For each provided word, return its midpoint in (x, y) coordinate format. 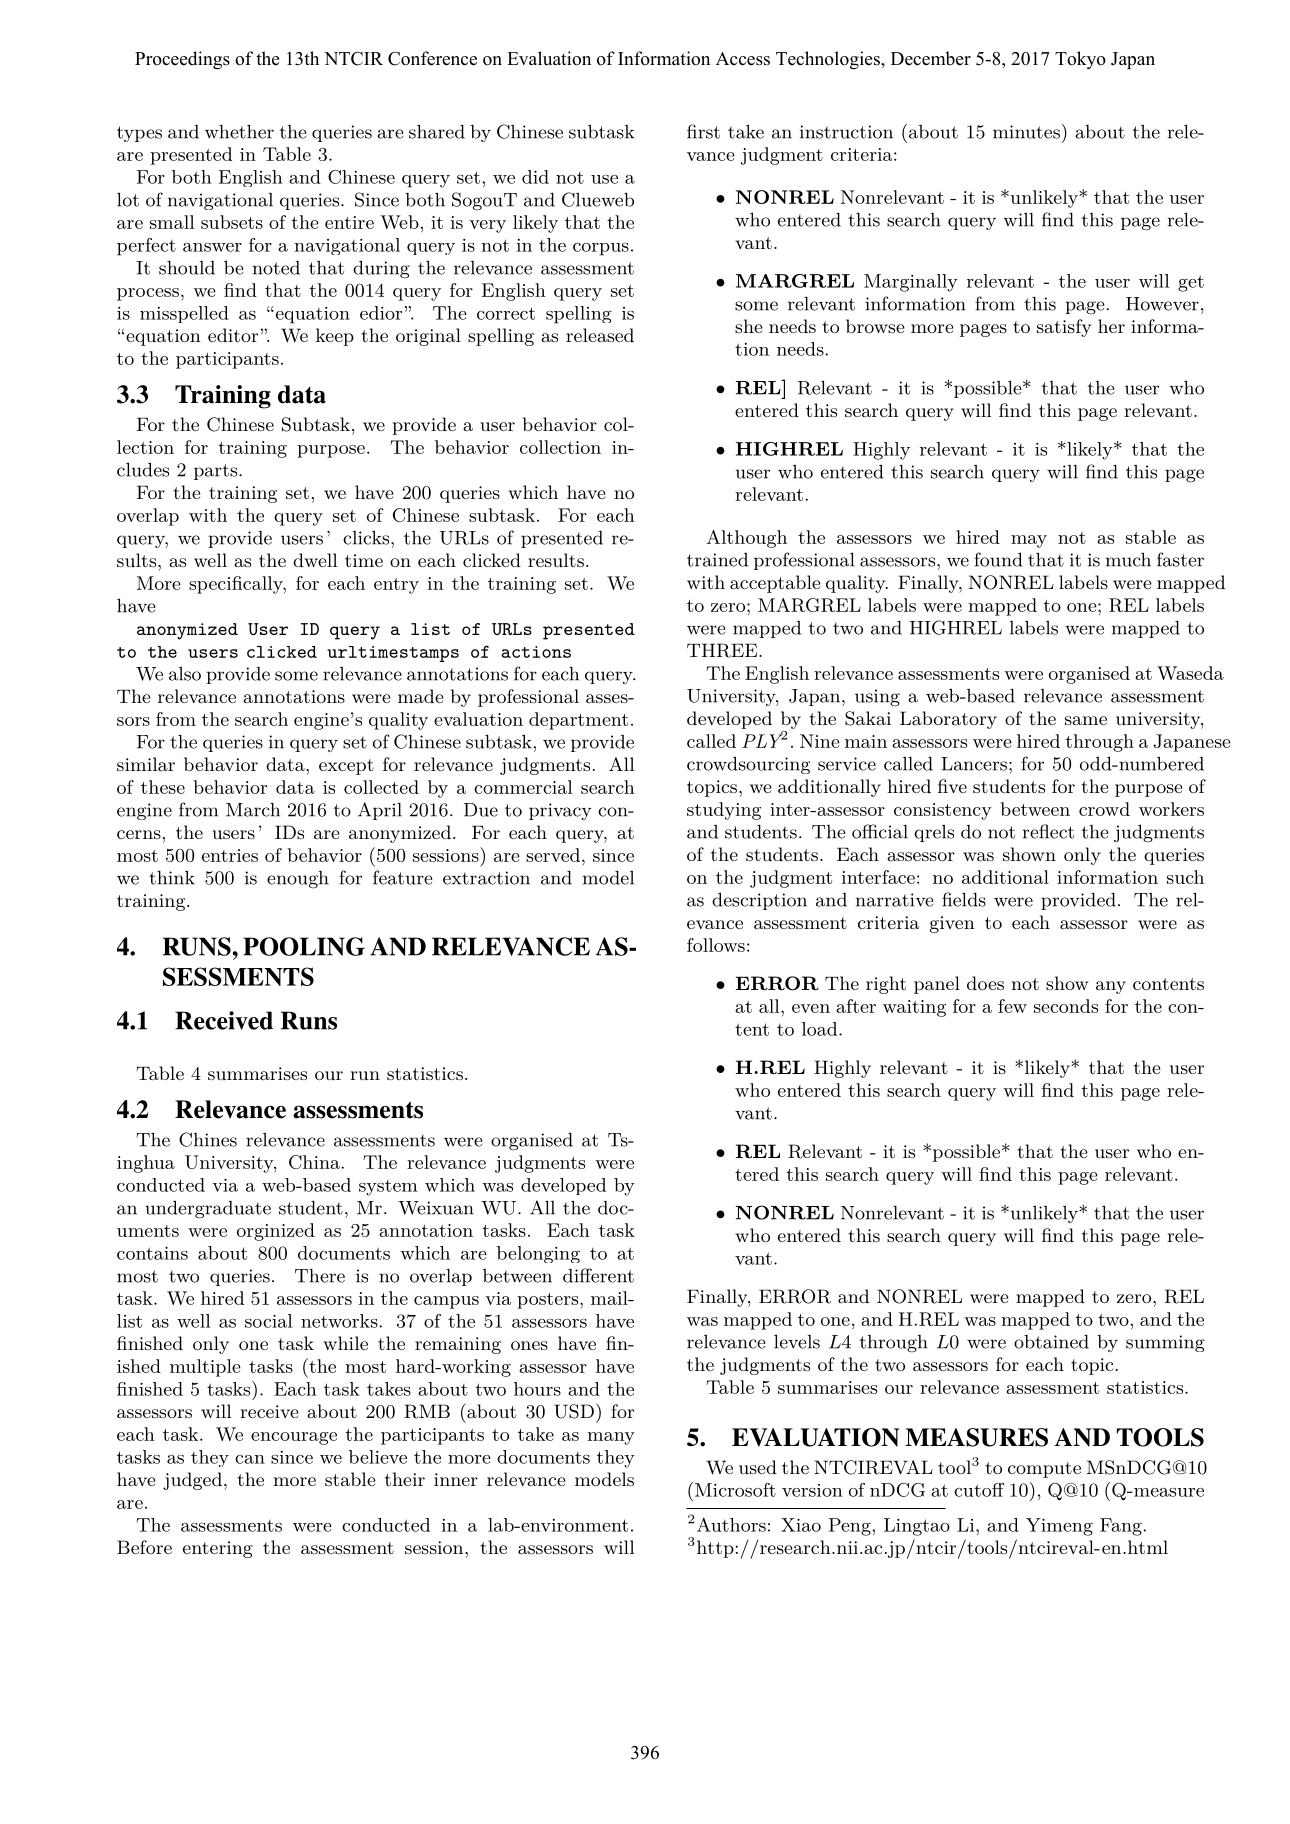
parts (217, 472)
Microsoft (735, 1490)
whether (239, 132)
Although (746, 539)
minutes (1026, 132)
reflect (1048, 831)
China (314, 1162)
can (250, 1459)
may (1029, 541)
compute (1044, 1470)
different (598, 1275)
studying (724, 811)
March (253, 810)
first (703, 131)
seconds (1066, 1006)
